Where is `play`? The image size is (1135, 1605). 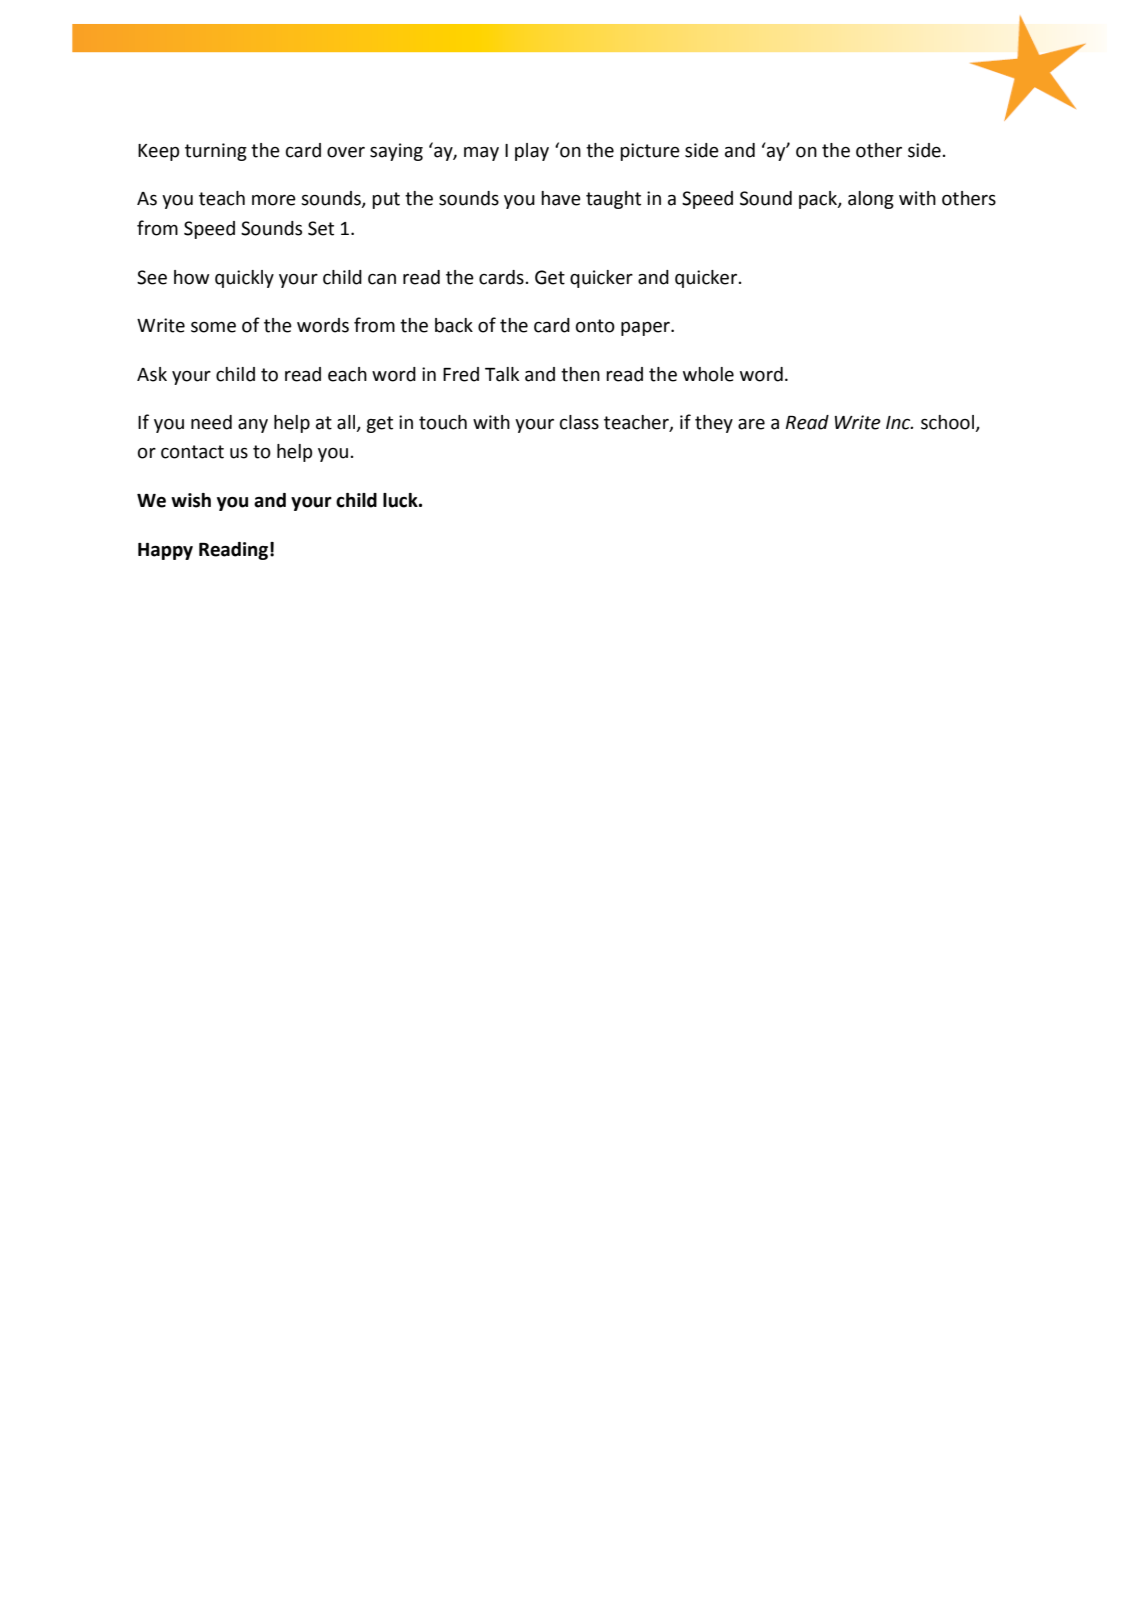
play is located at coordinates (532, 152).
